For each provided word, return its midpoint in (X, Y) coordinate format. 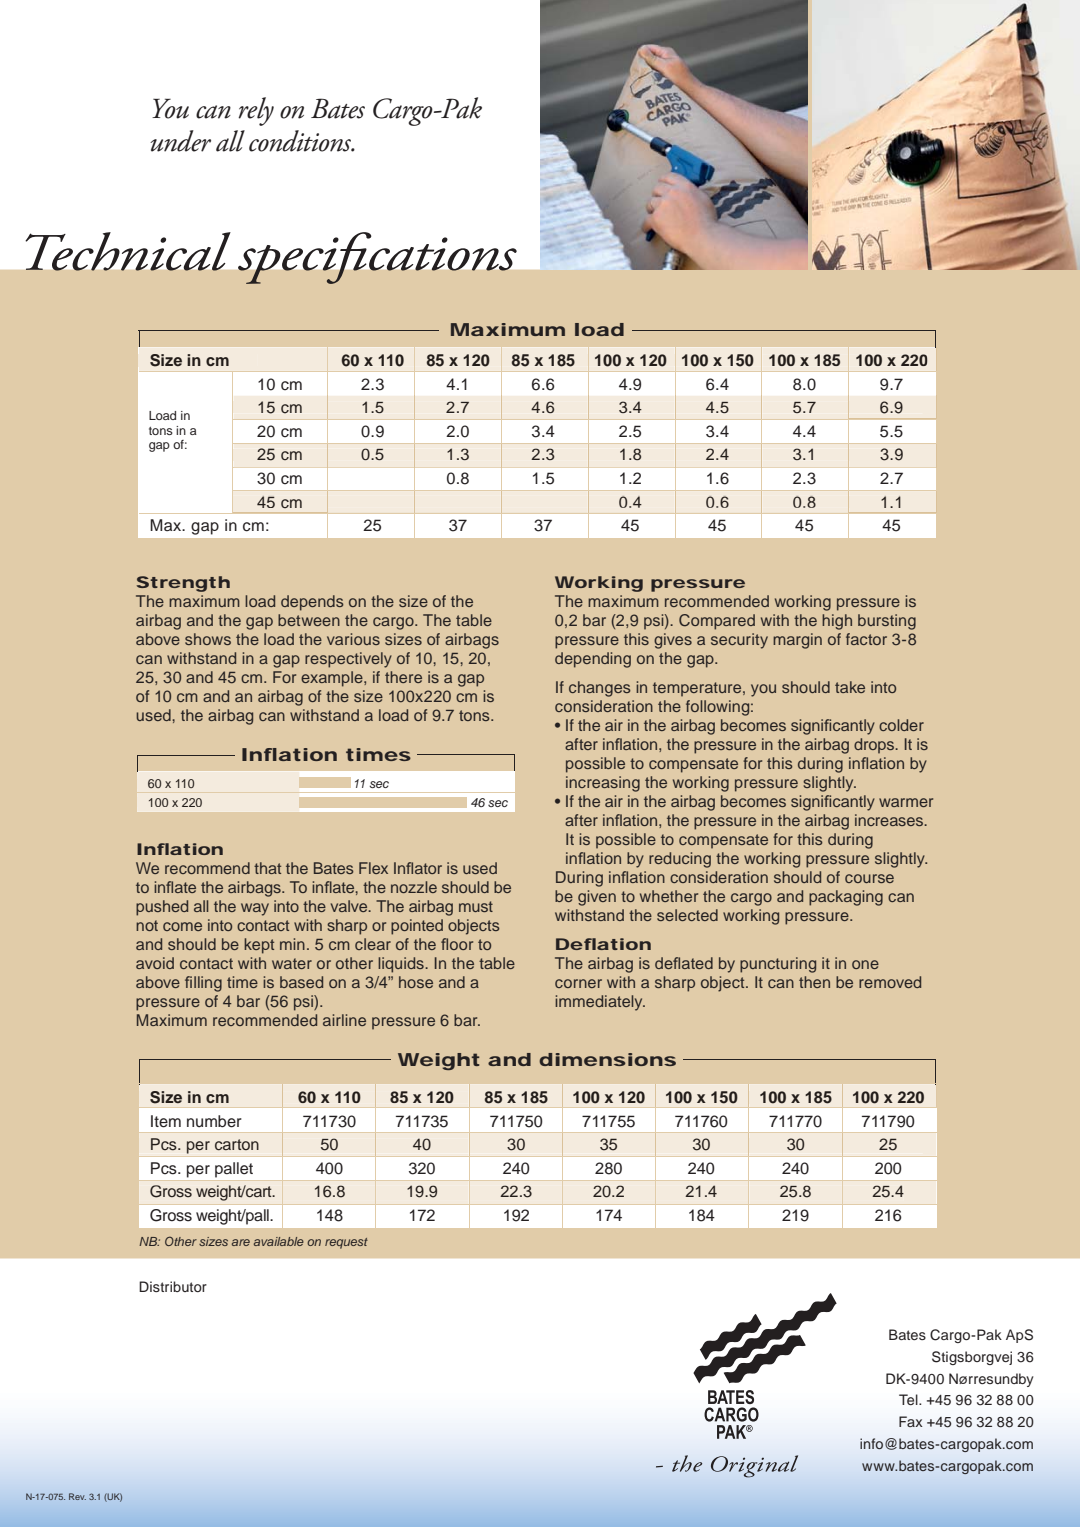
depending (593, 660)
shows (208, 639)
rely (256, 111)
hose (416, 982)
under (180, 141)
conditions (301, 141)
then (814, 982)
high (837, 622)
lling (208, 984)
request (346, 1243)
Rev (77, 1496)
